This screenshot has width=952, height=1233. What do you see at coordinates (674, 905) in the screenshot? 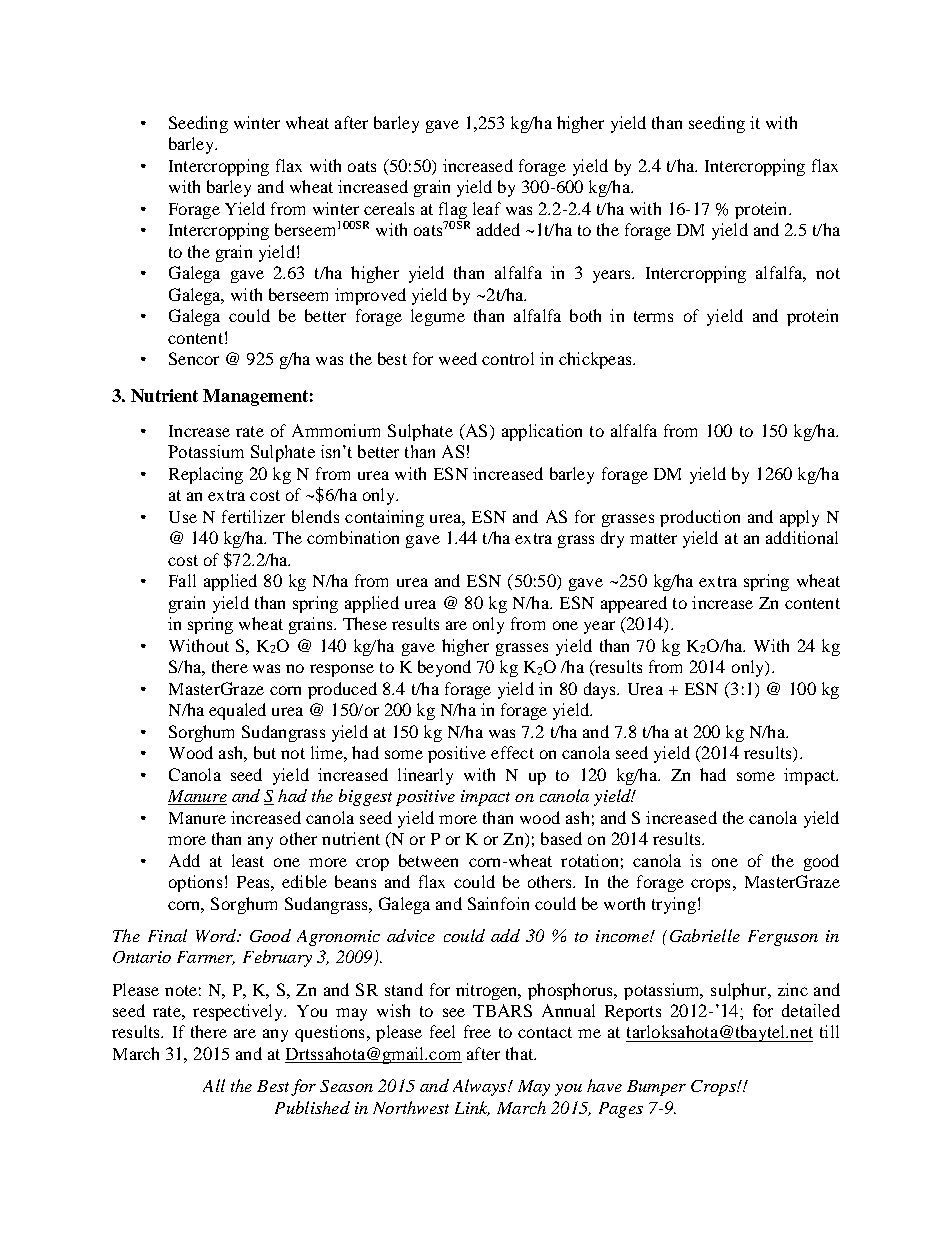
I see `trying` at bounding box center [674, 905].
